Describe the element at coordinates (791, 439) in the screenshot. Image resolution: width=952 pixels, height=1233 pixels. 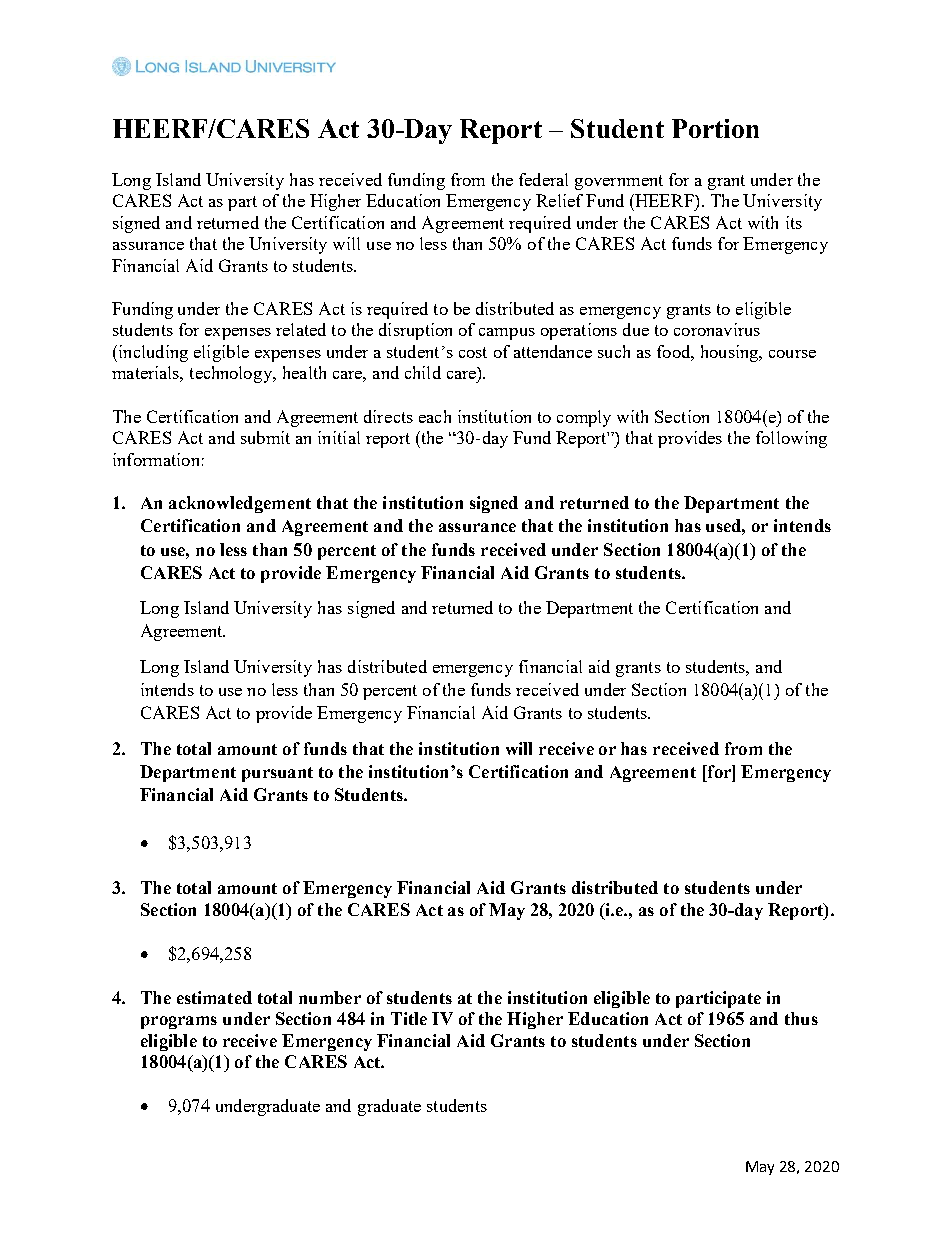
I see `following` at that location.
